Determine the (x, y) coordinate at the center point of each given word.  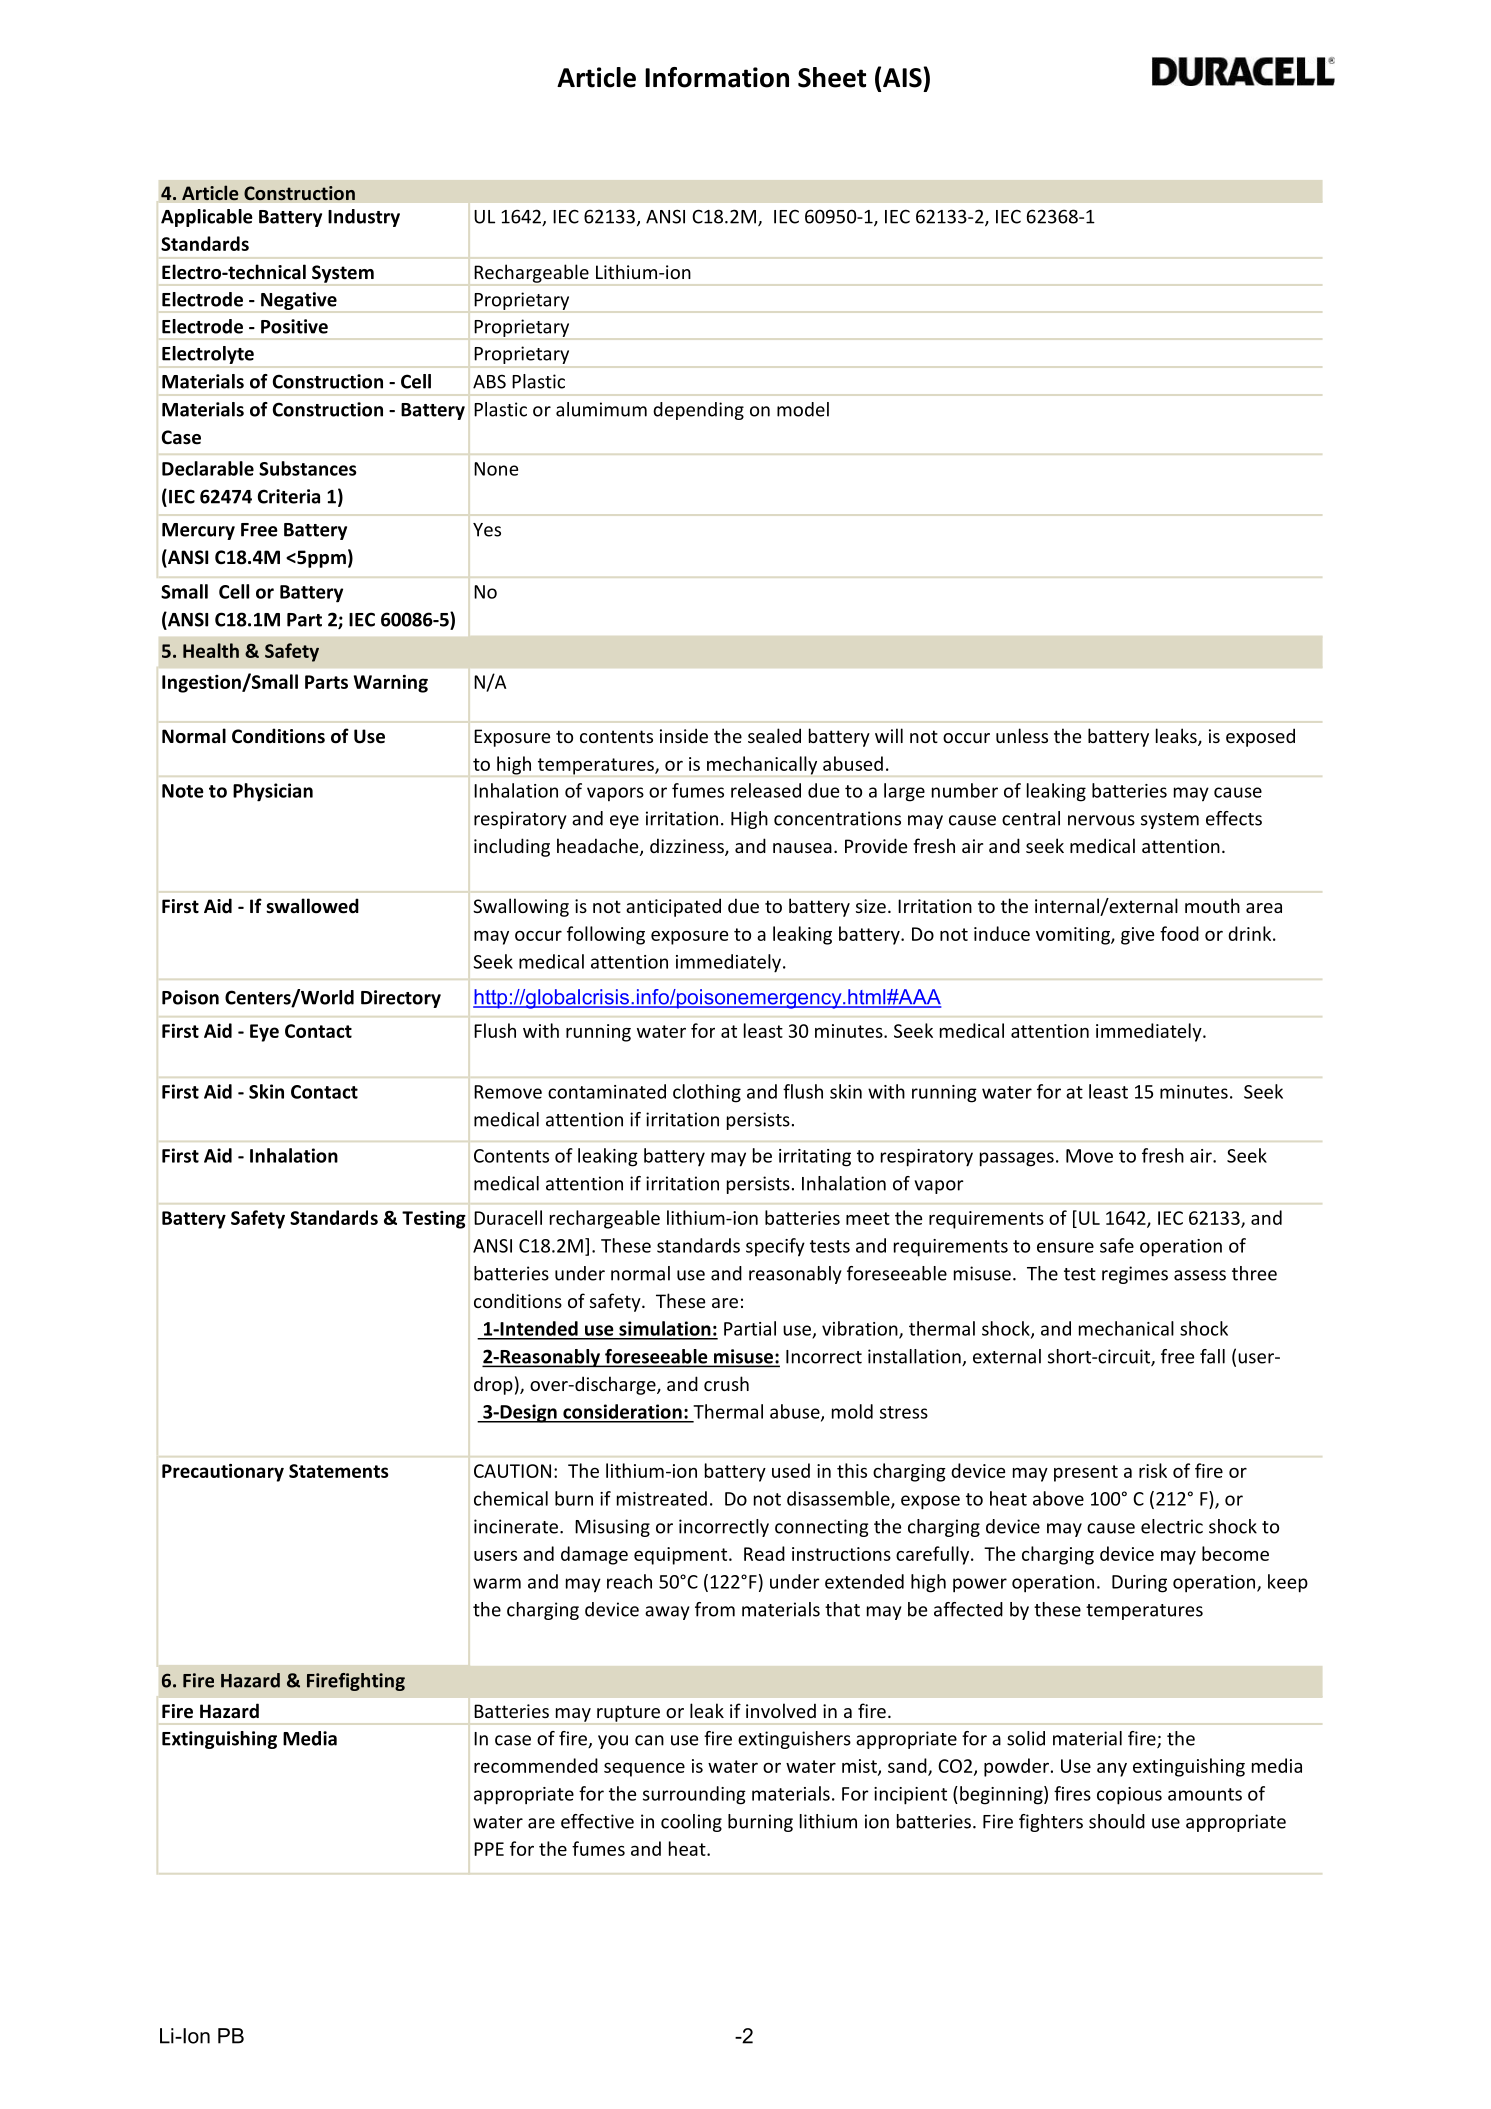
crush (726, 1383)
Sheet (832, 77)
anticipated (673, 907)
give (1137, 936)
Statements (338, 1471)
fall (1212, 1356)
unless (1022, 735)
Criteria (289, 496)
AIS (903, 77)
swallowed (312, 906)
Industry (364, 218)
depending (698, 411)
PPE (489, 1849)
